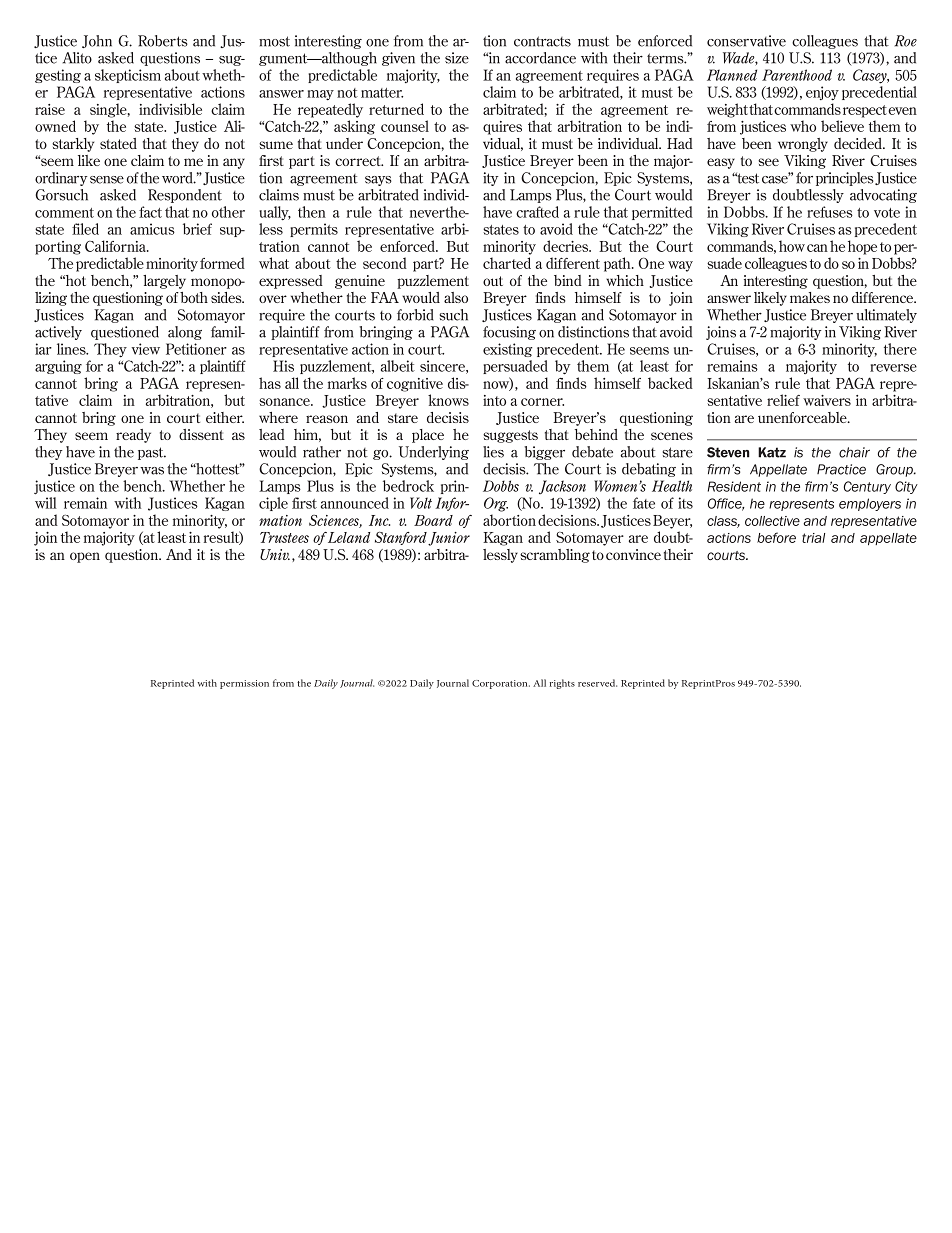 This document has width=952, height=1233. Describe the element at coordinates (152, 471) in the document. I see `was` at that location.
